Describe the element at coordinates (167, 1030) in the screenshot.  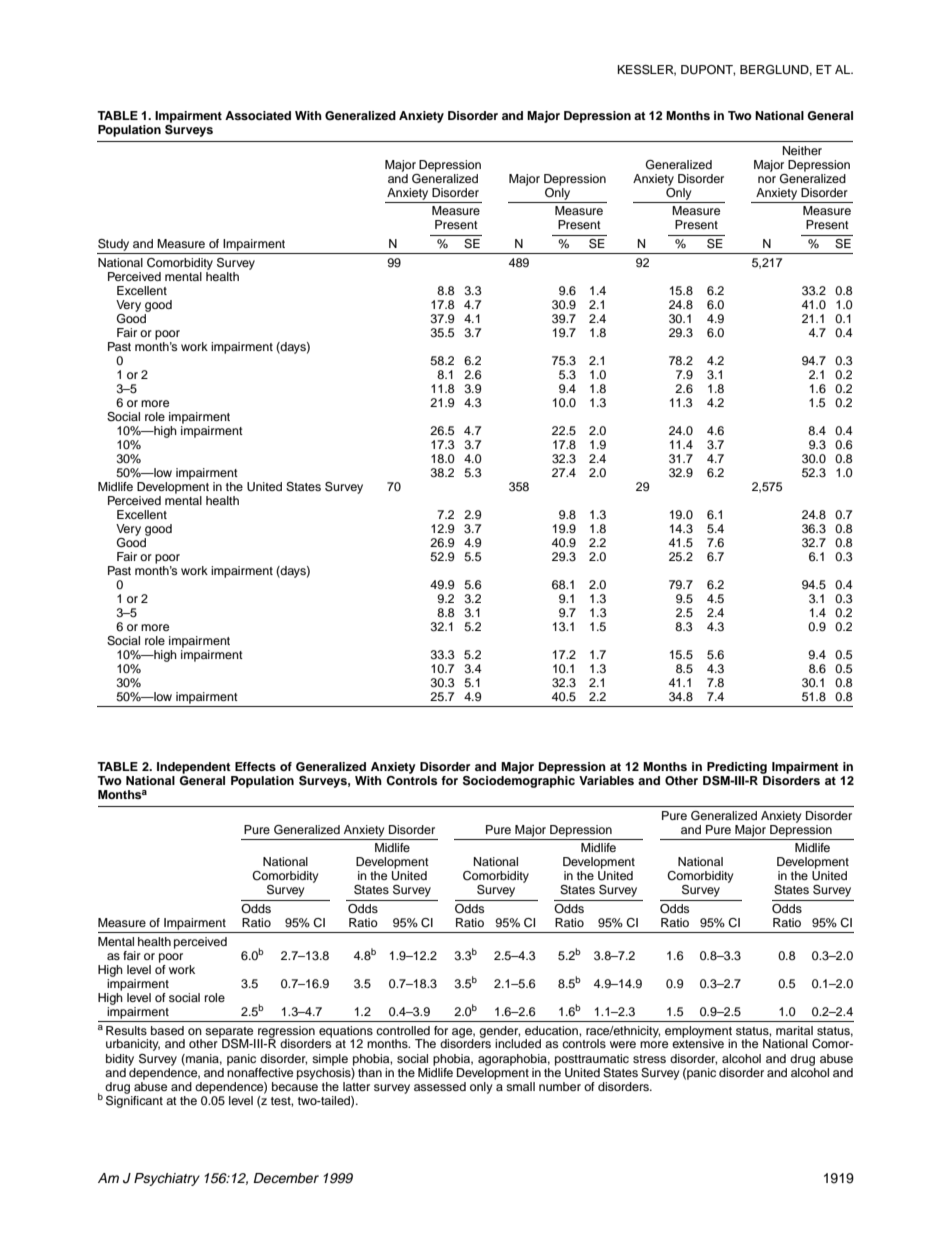
I see `based` at that location.
